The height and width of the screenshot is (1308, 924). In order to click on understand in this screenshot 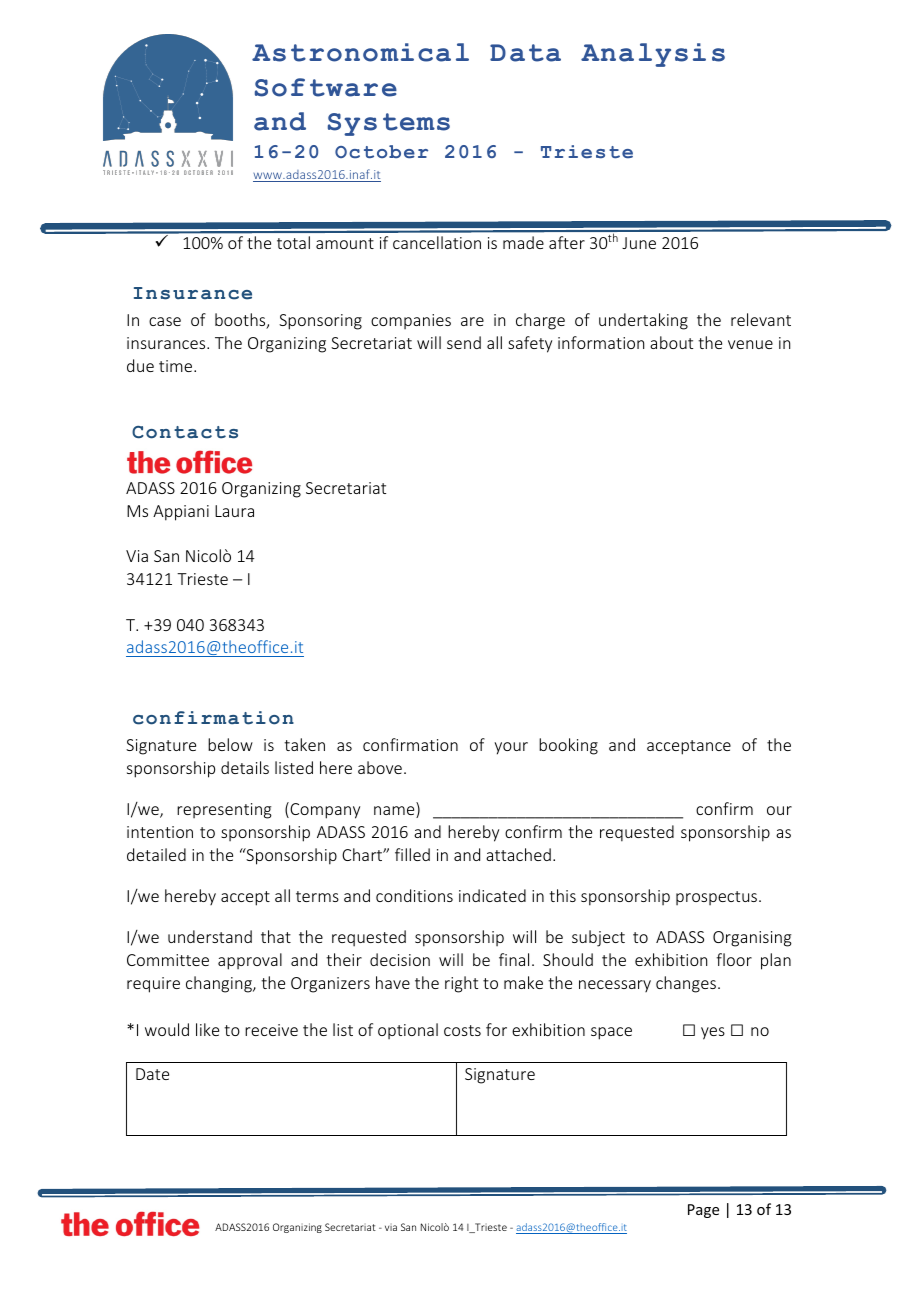, I will do `click(210, 936)`.
